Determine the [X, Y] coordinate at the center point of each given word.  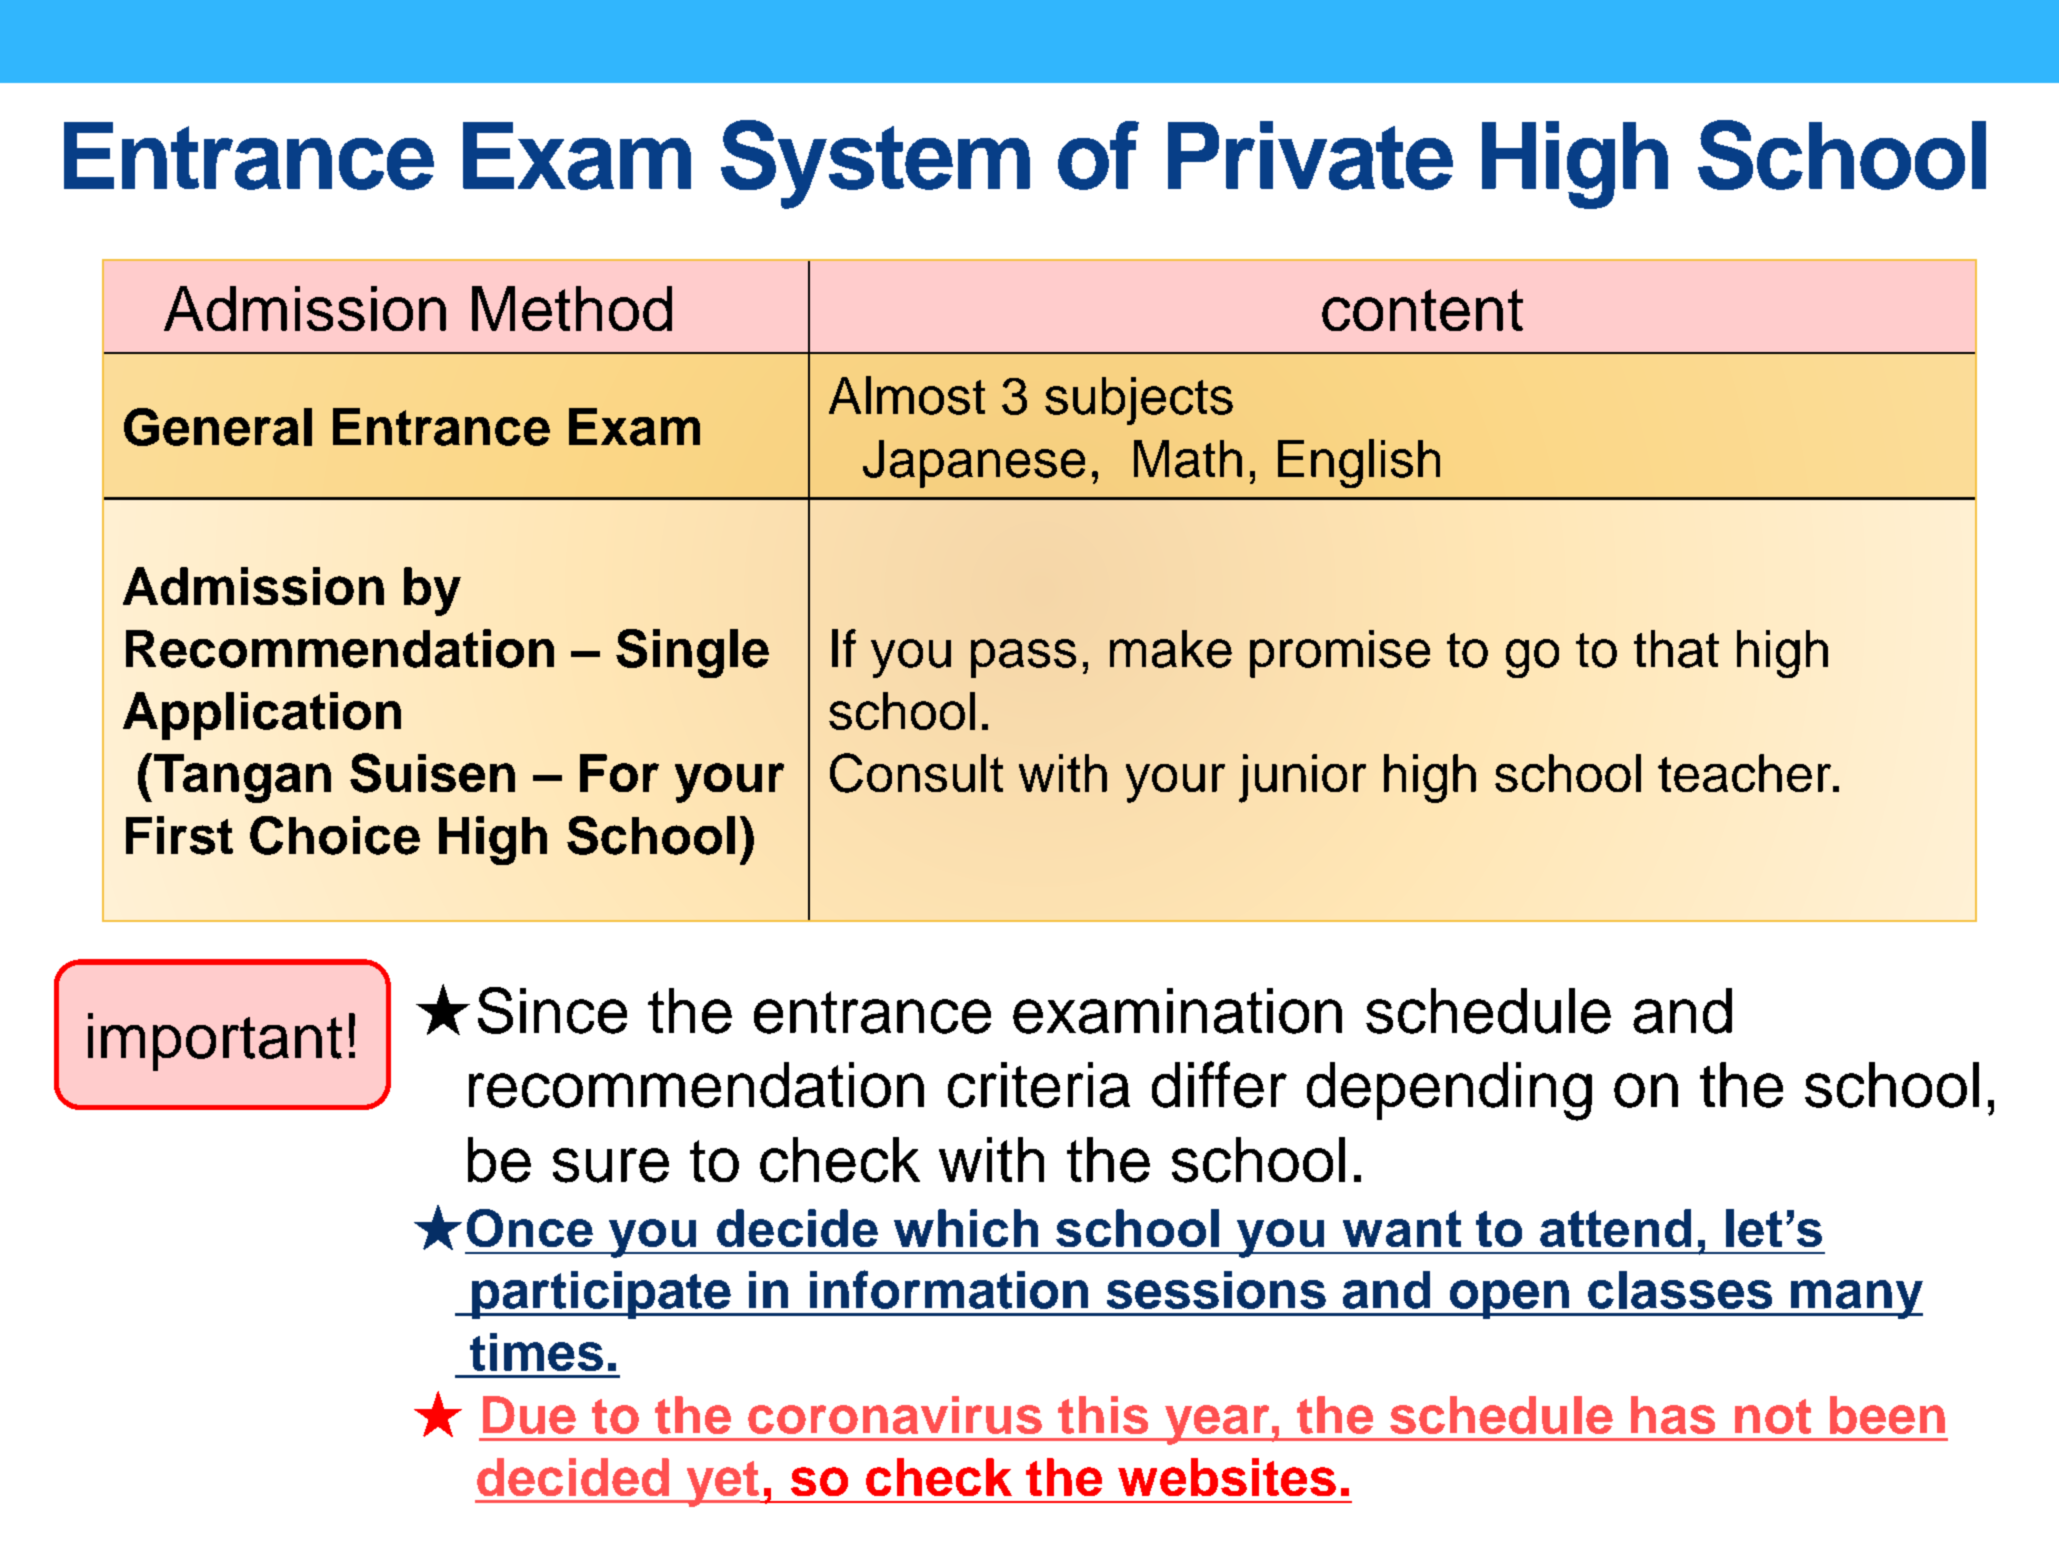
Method [572, 308]
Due [529, 1415]
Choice [335, 835]
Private [1310, 155]
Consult [916, 773]
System [875, 164]
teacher [1746, 773]
